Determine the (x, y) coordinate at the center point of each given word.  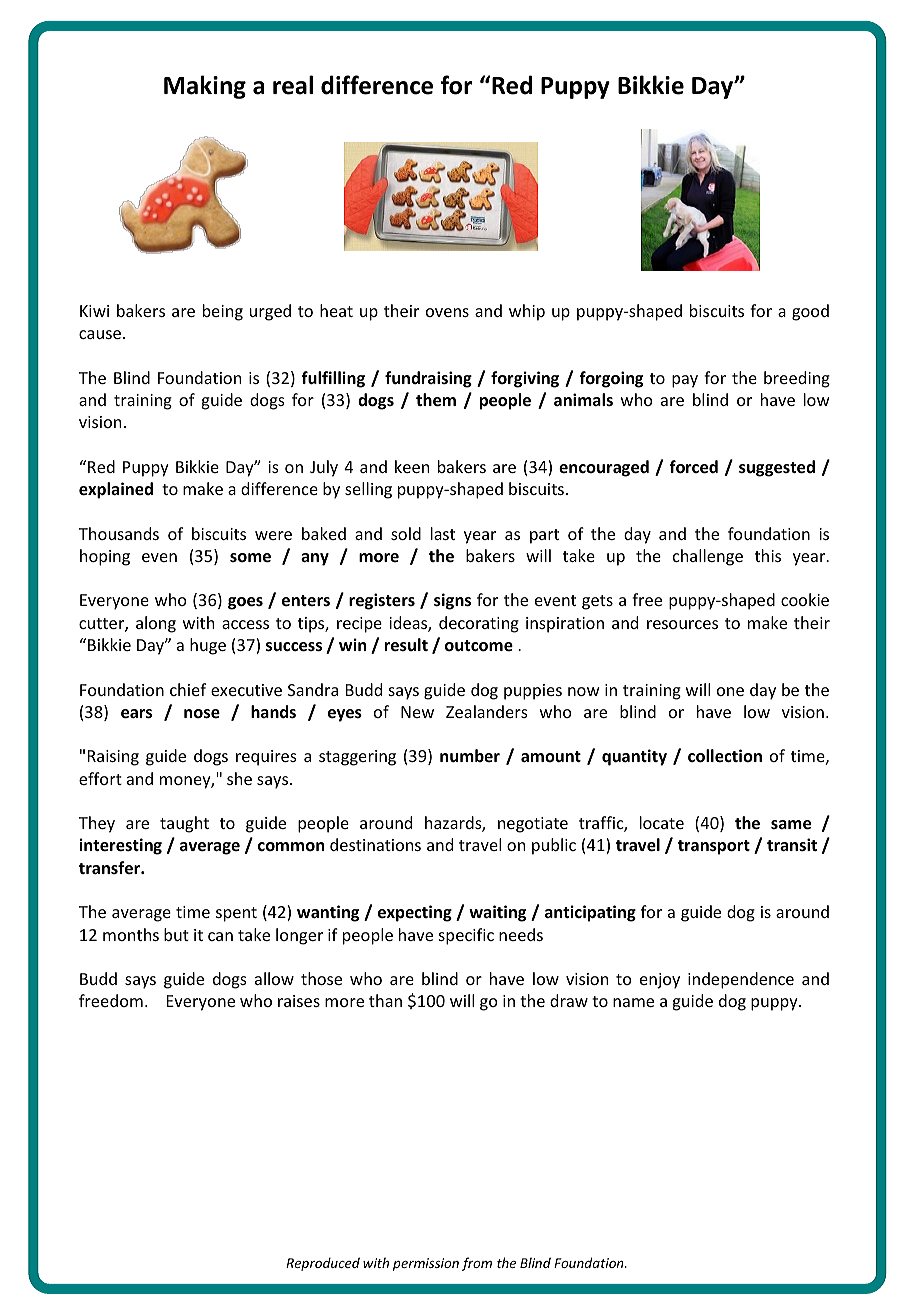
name (633, 1002)
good (810, 312)
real (293, 85)
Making (205, 87)
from (477, 1264)
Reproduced (323, 1264)
